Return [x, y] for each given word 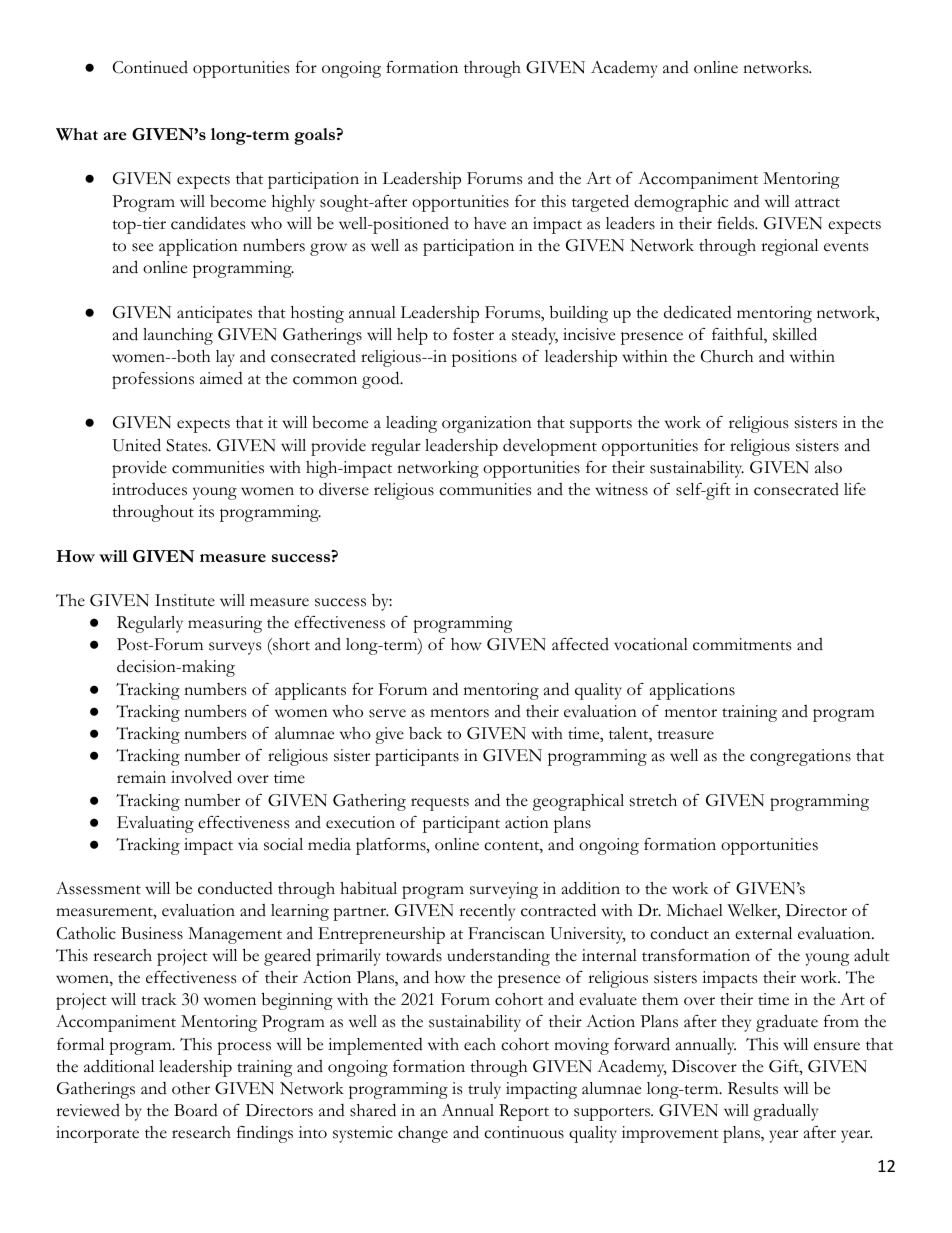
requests [440, 804]
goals [315, 136]
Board [196, 1110]
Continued [150, 67]
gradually [785, 1112]
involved [201, 777]
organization [487, 424]
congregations [800, 757]
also [828, 467]
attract [817, 203]
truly [484, 1090]
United [136, 445]
